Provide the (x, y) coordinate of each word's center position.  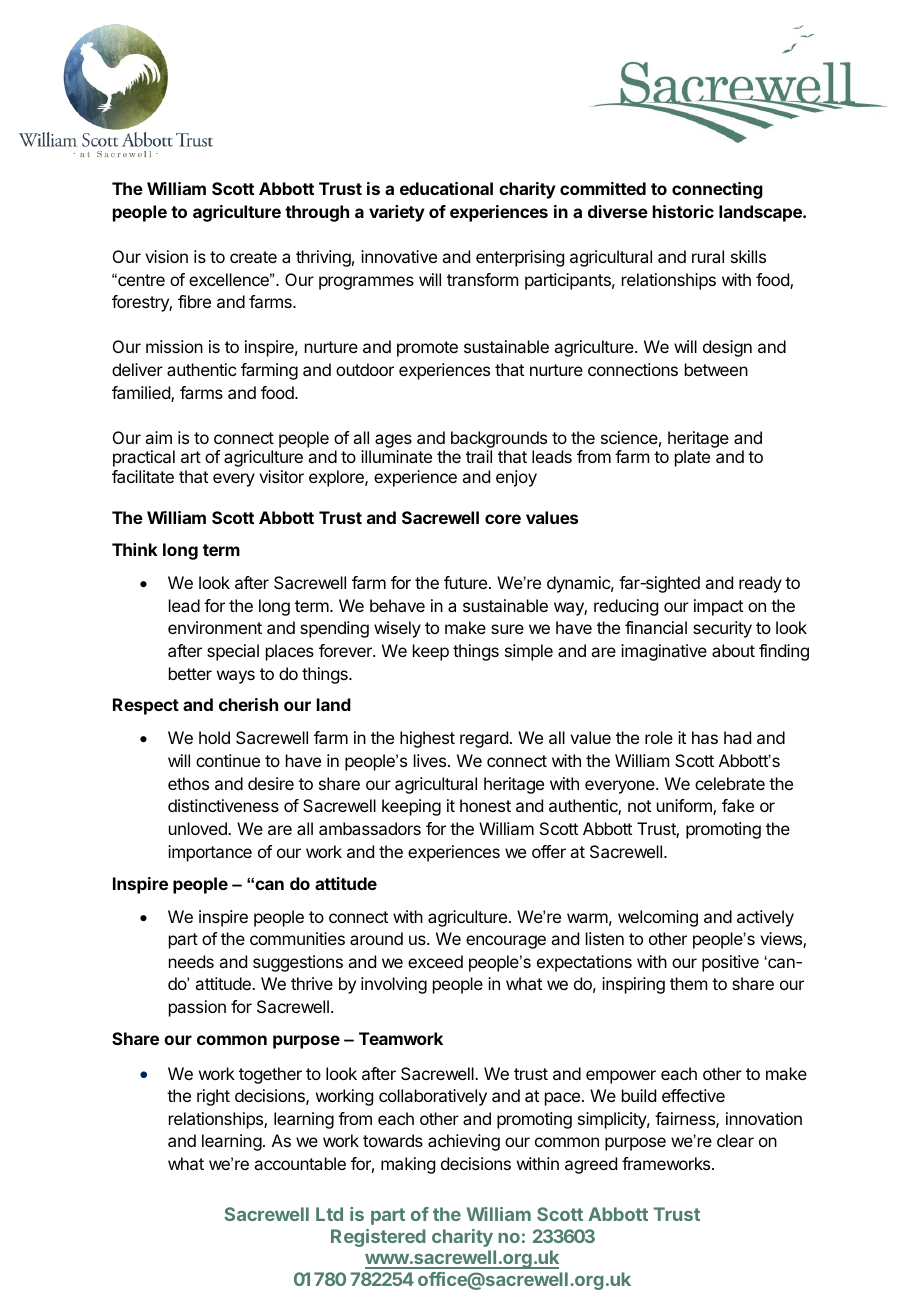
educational (446, 188)
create (253, 257)
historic (683, 211)
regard (484, 739)
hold (214, 737)
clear (735, 1140)
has (705, 737)
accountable (300, 1163)
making (408, 1165)
